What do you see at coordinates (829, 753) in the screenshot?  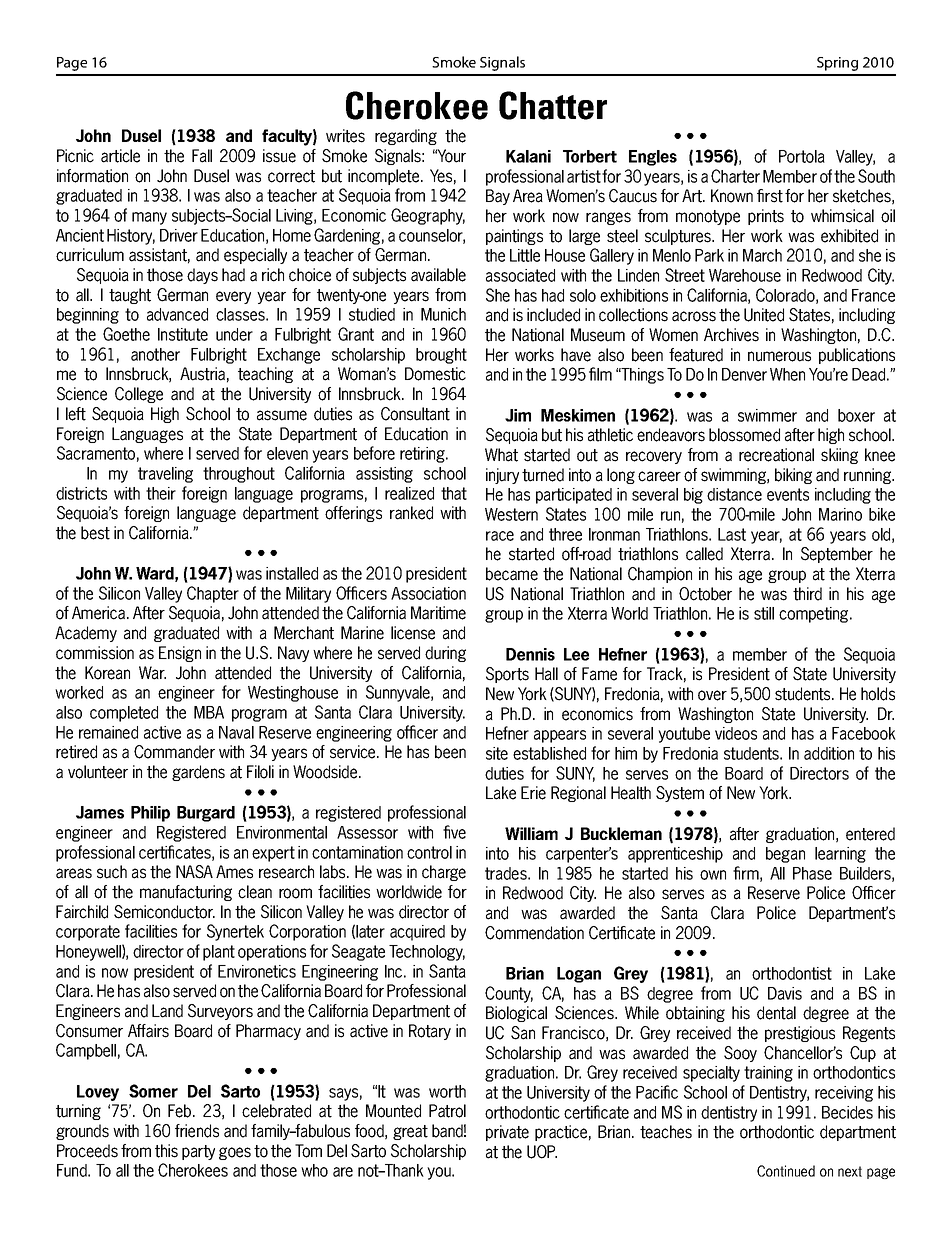 I see `addition` at bounding box center [829, 753].
